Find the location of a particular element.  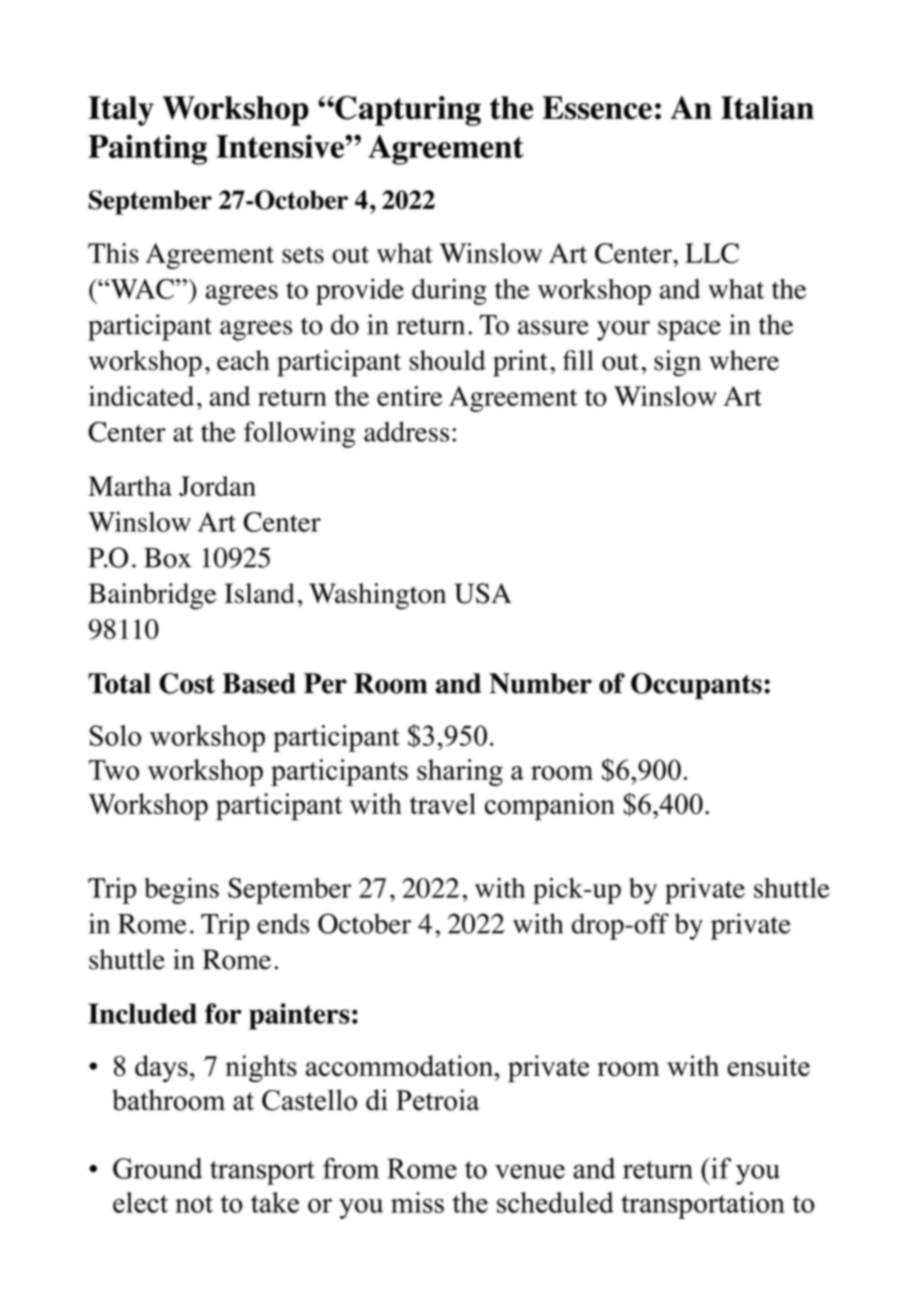

scheduled is located at coordinates (555, 1202).
